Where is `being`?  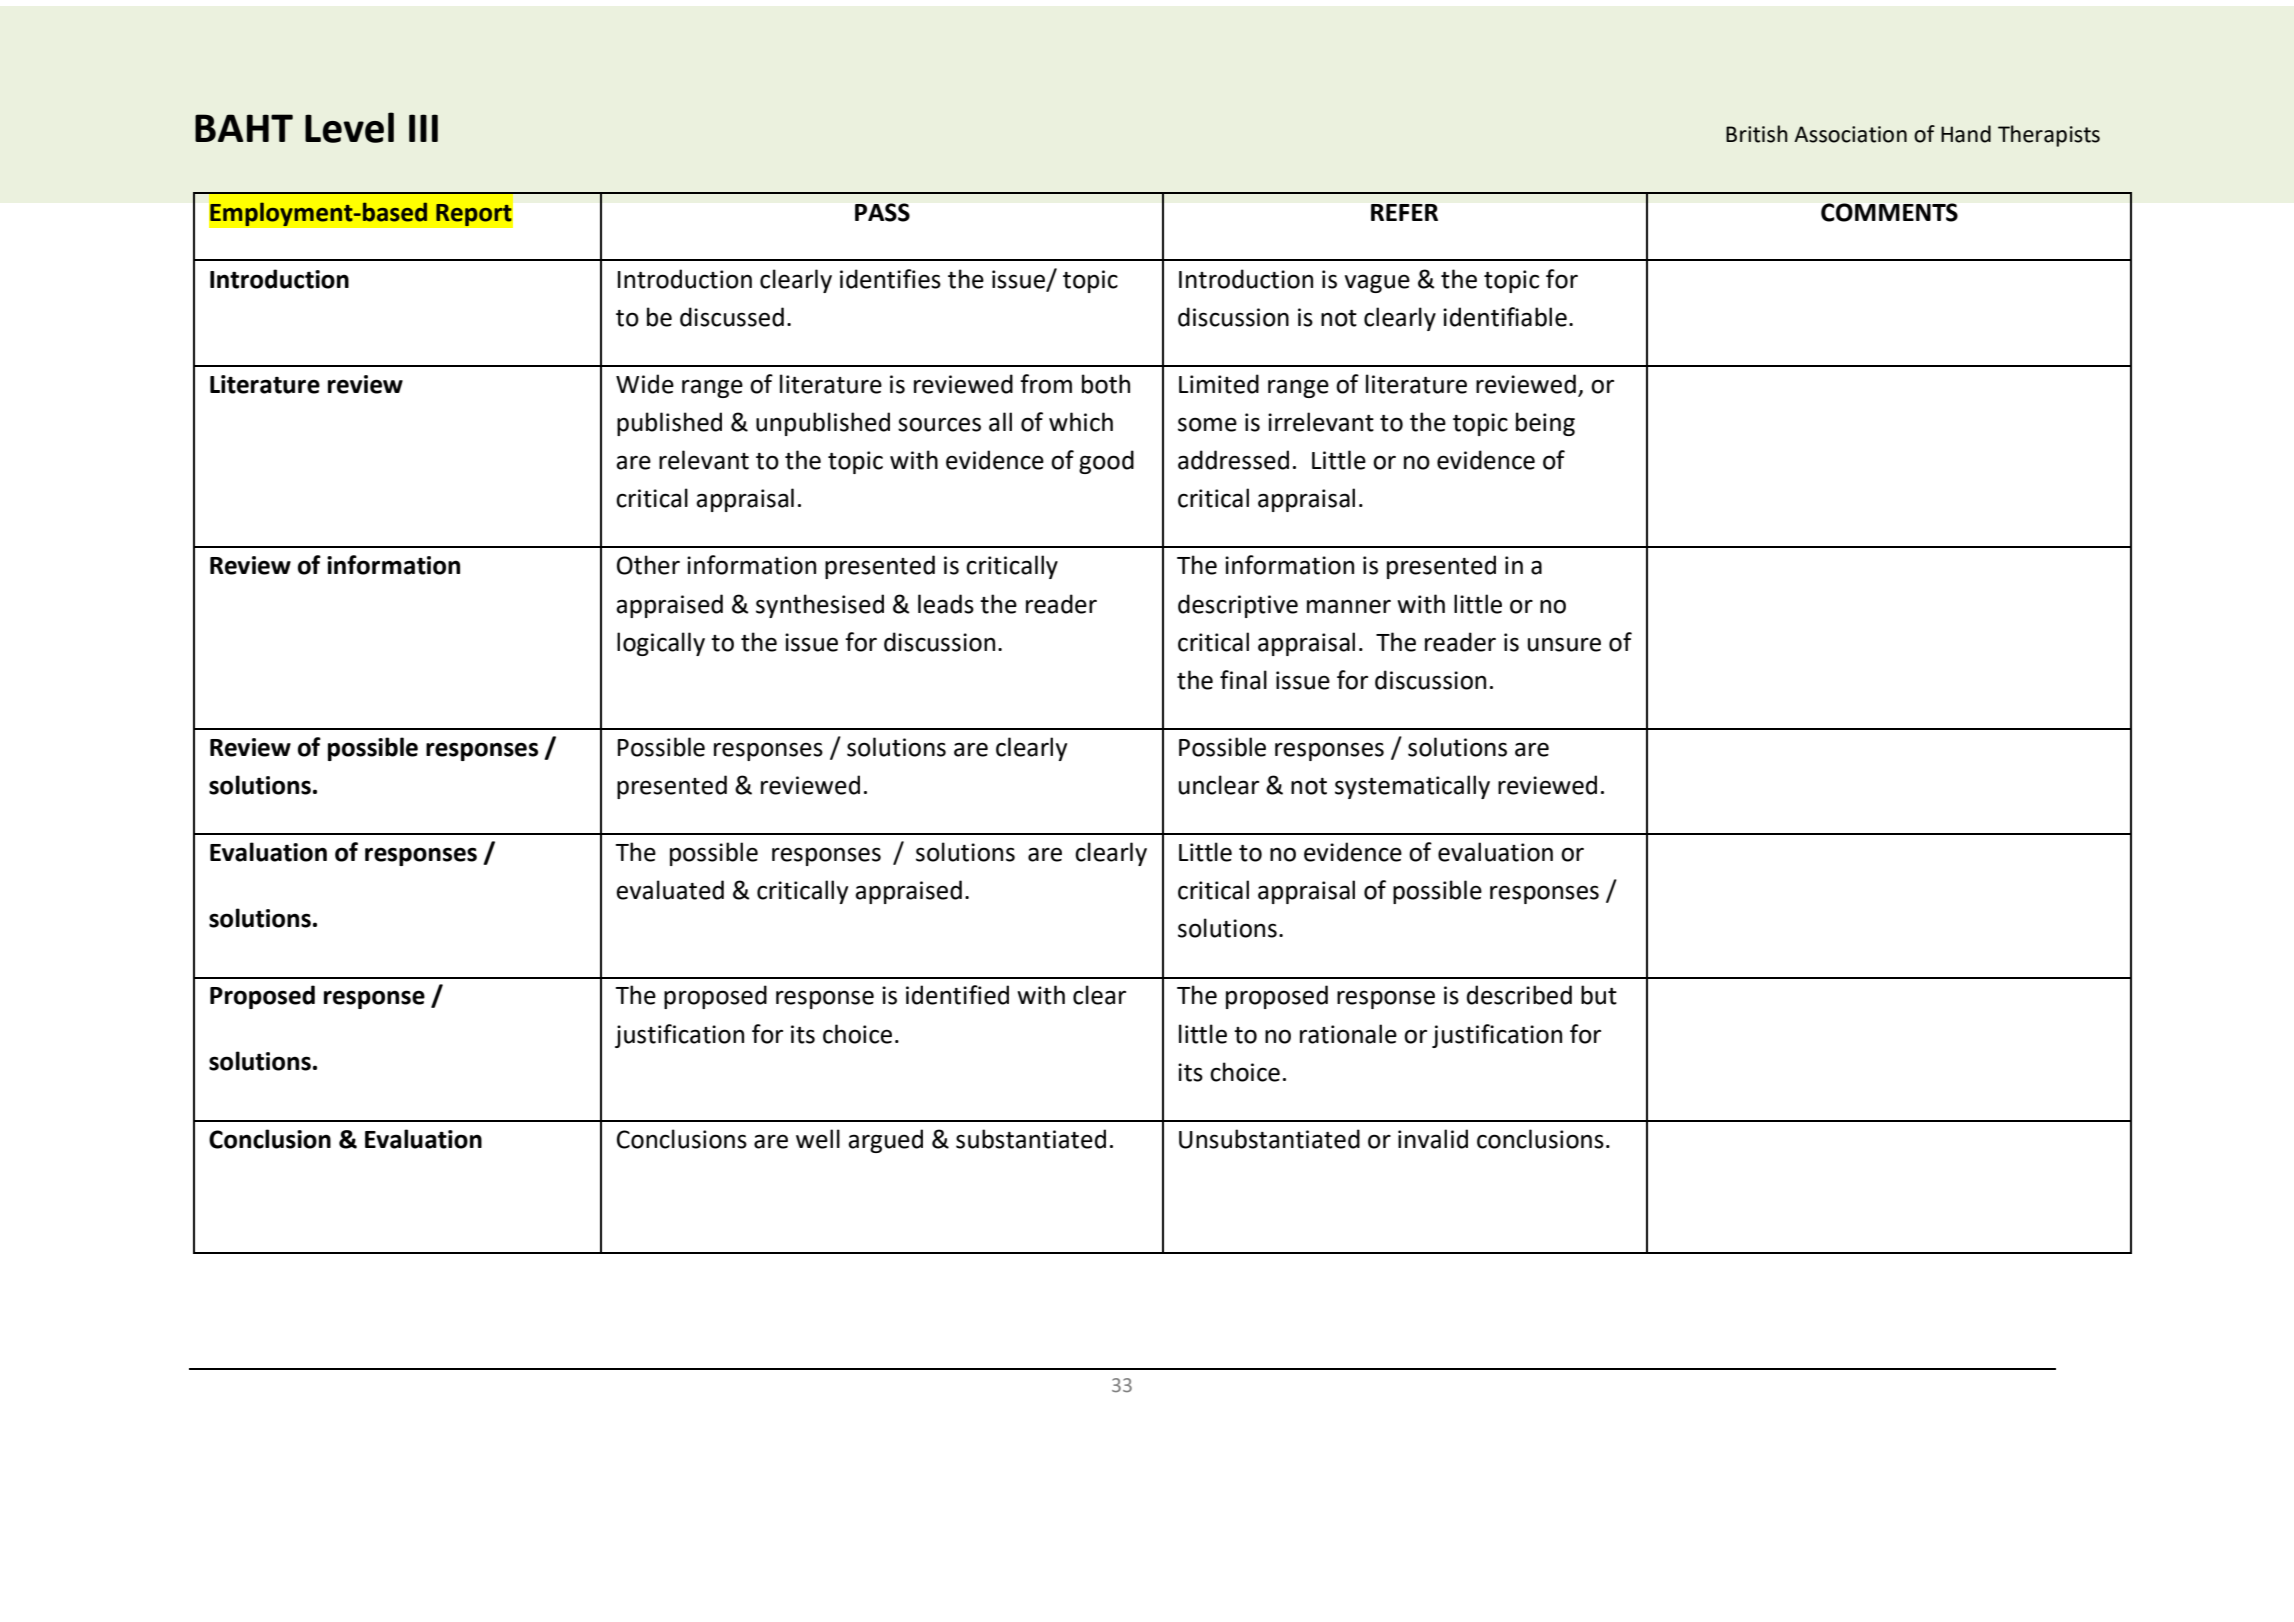 being is located at coordinates (1545, 424).
